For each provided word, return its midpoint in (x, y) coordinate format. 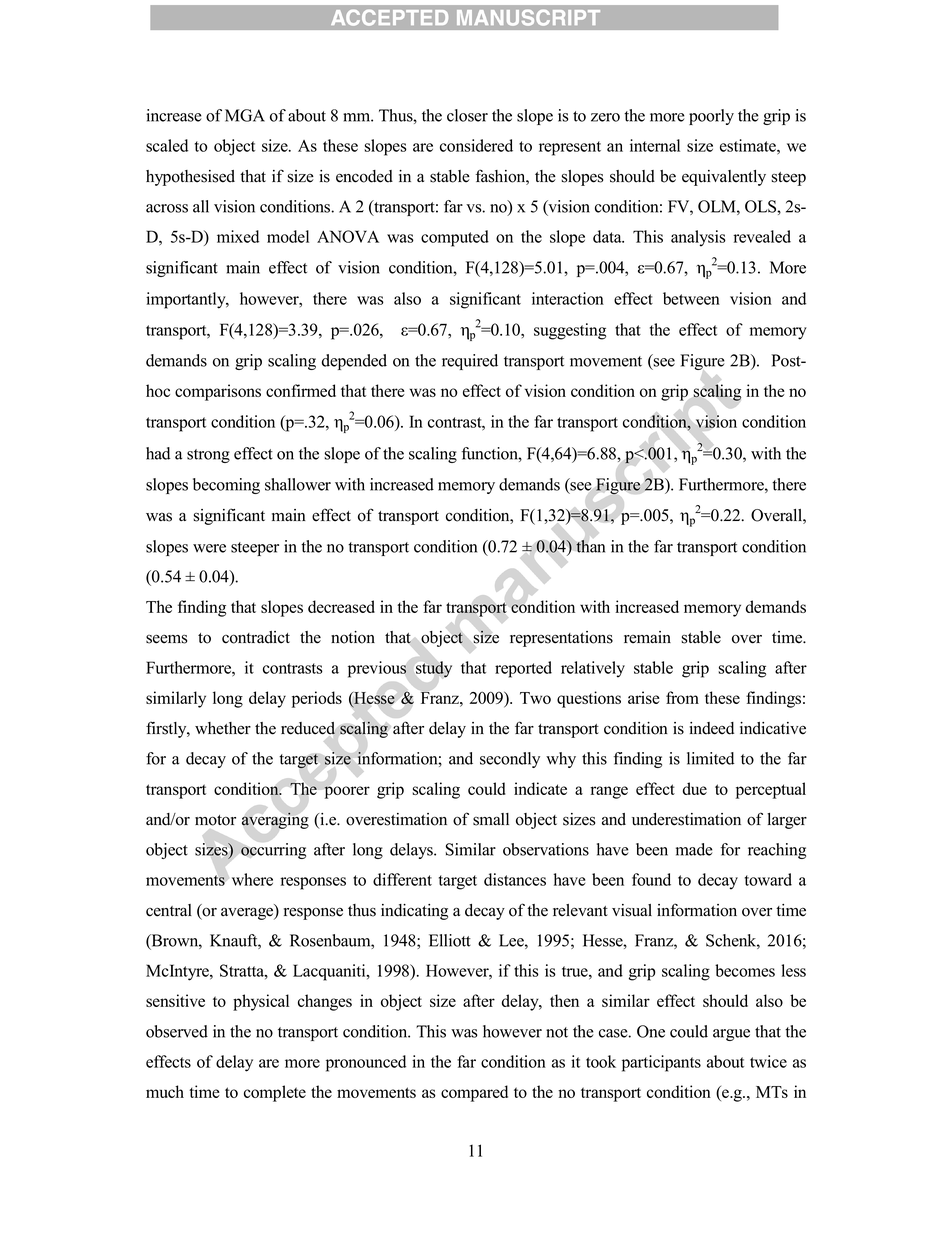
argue (731, 1035)
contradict (256, 637)
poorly (711, 117)
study (434, 669)
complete (275, 1093)
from (682, 697)
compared (474, 1093)
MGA (245, 115)
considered (476, 145)
